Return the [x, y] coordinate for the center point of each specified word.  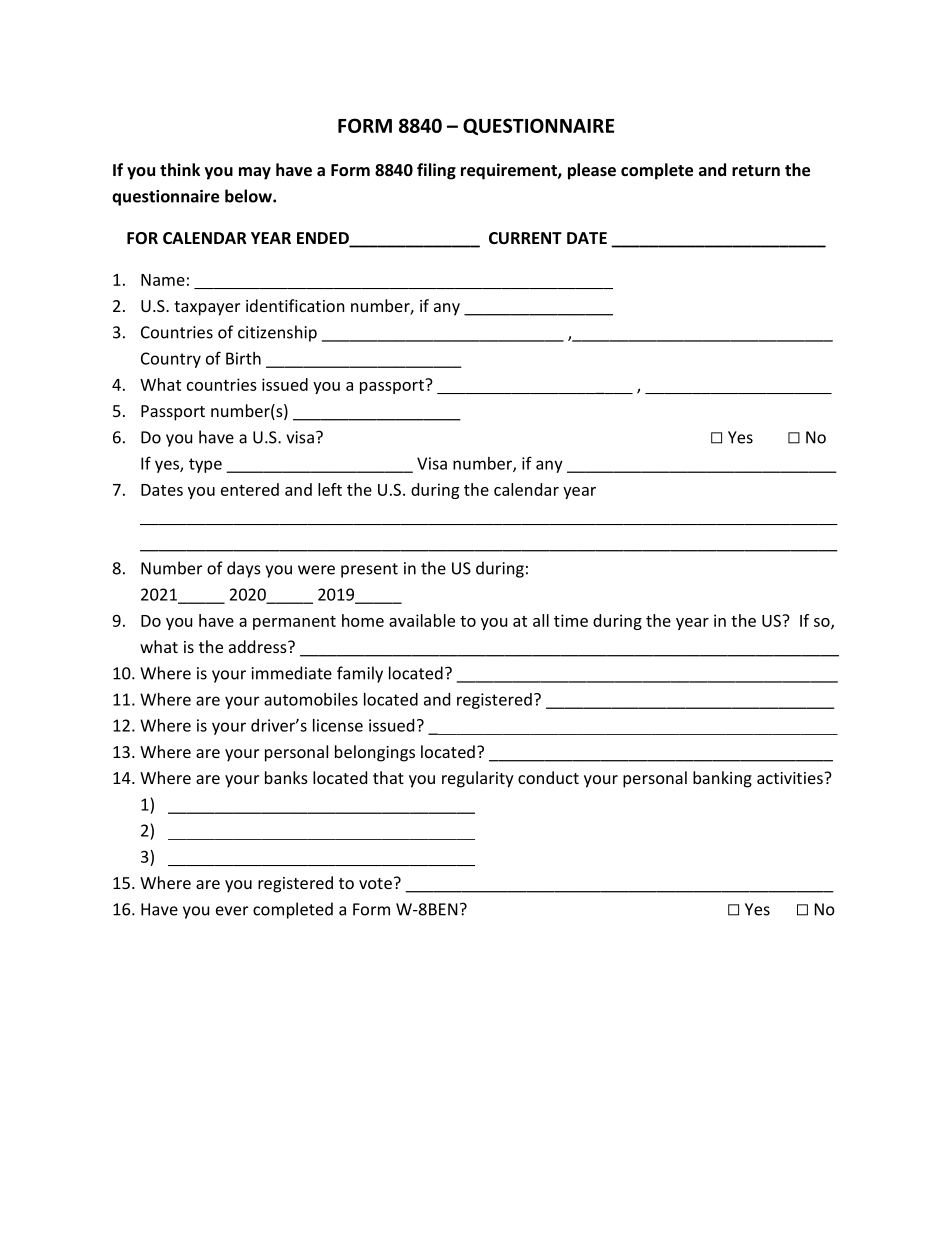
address [259, 646]
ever [232, 911]
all [541, 620]
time [571, 620]
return [756, 170]
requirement [510, 171]
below [249, 196]
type [205, 465]
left [330, 489]
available [422, 620]
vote [375, 883]
